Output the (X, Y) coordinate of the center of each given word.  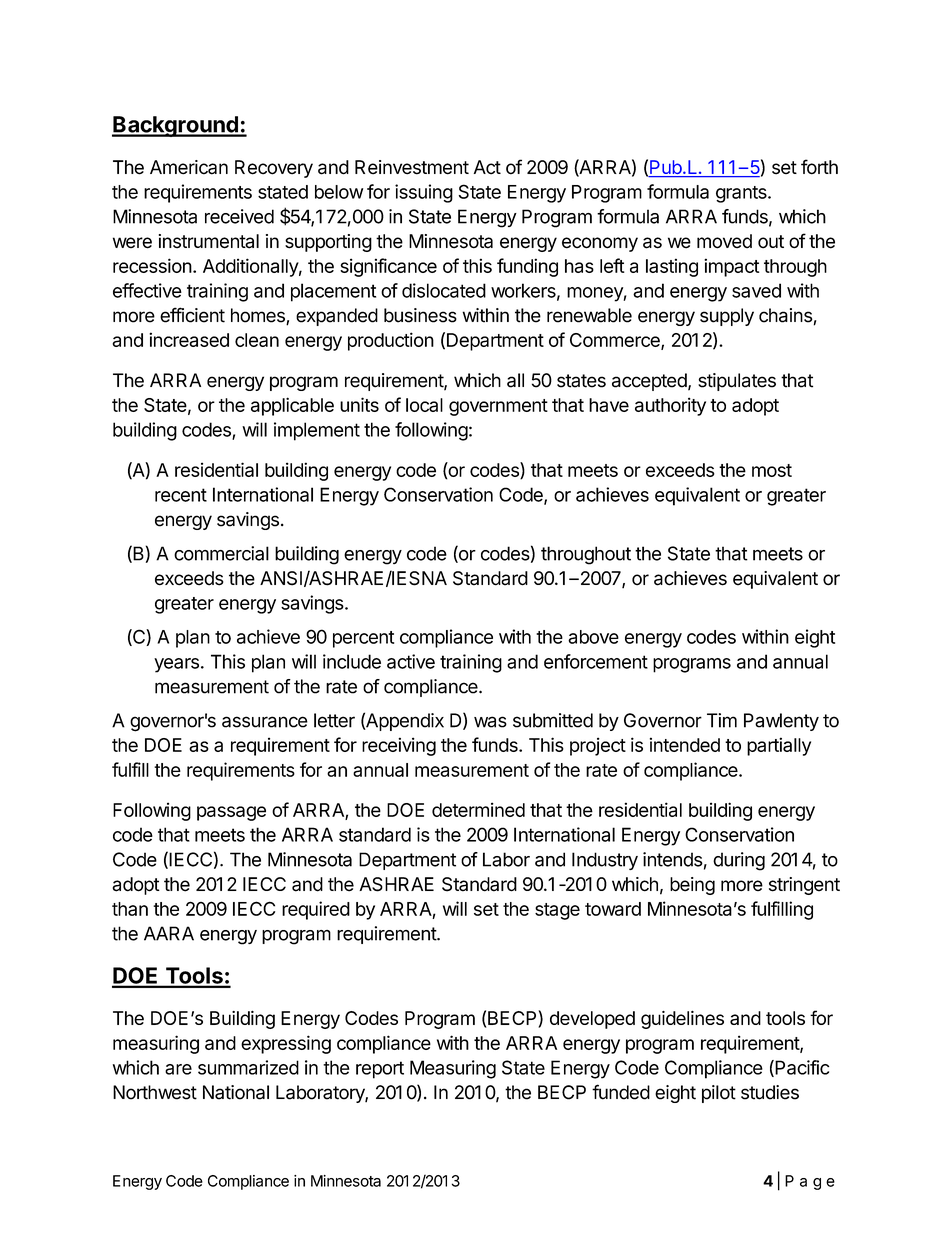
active (411, 661)
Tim (722, 720)
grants (742, 194)
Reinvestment (412, 167)
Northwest (155, 1092)
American (189, 167)
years (176, 665)
